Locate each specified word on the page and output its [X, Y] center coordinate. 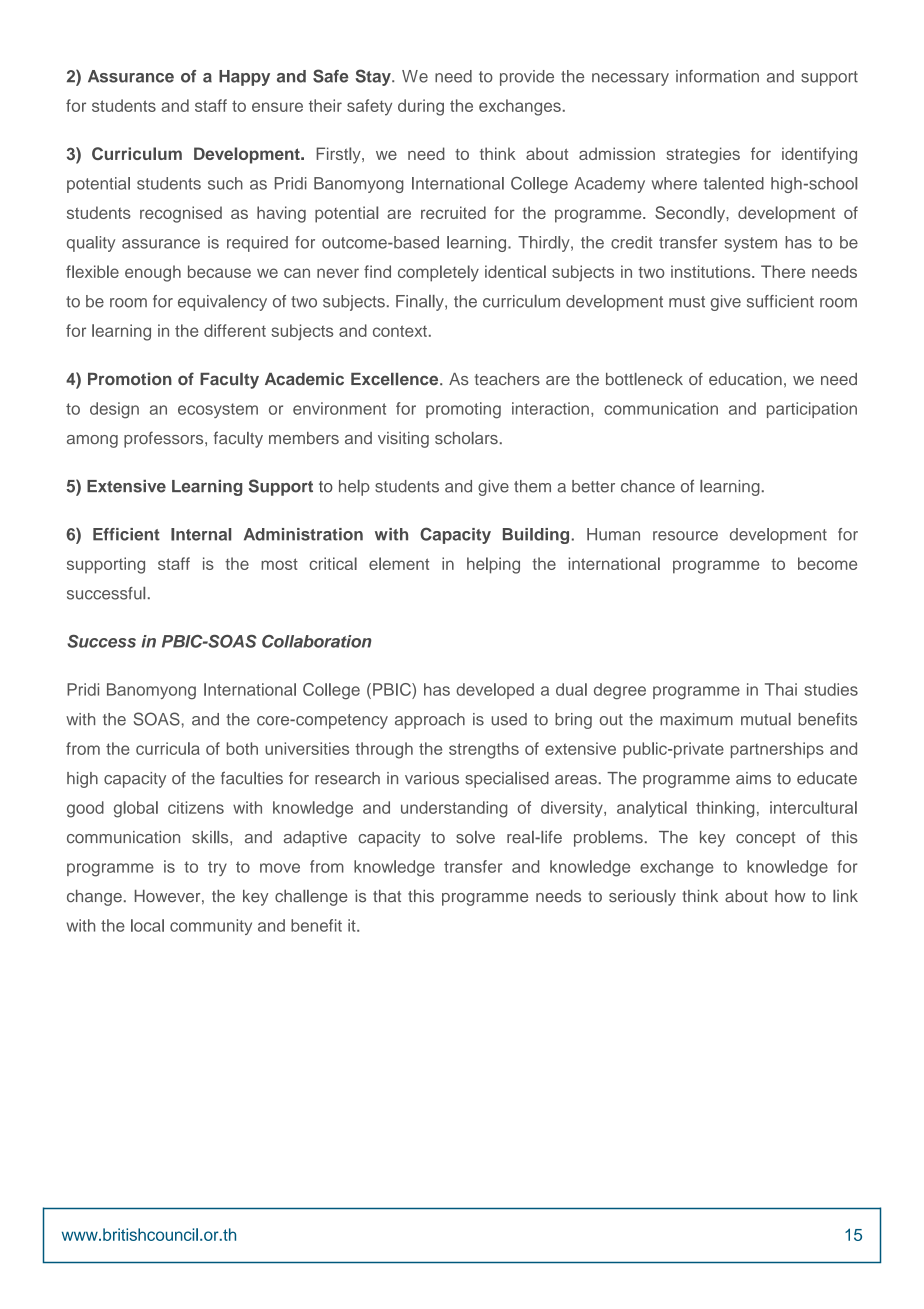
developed [495, 691]
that [387, 896]
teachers [507, 379]
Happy [244, 78]
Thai [781, 689]
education [745, 379]
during [421, 107]
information [717, 76]
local [147, 925]
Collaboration [317, 641]
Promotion [130, 379]
